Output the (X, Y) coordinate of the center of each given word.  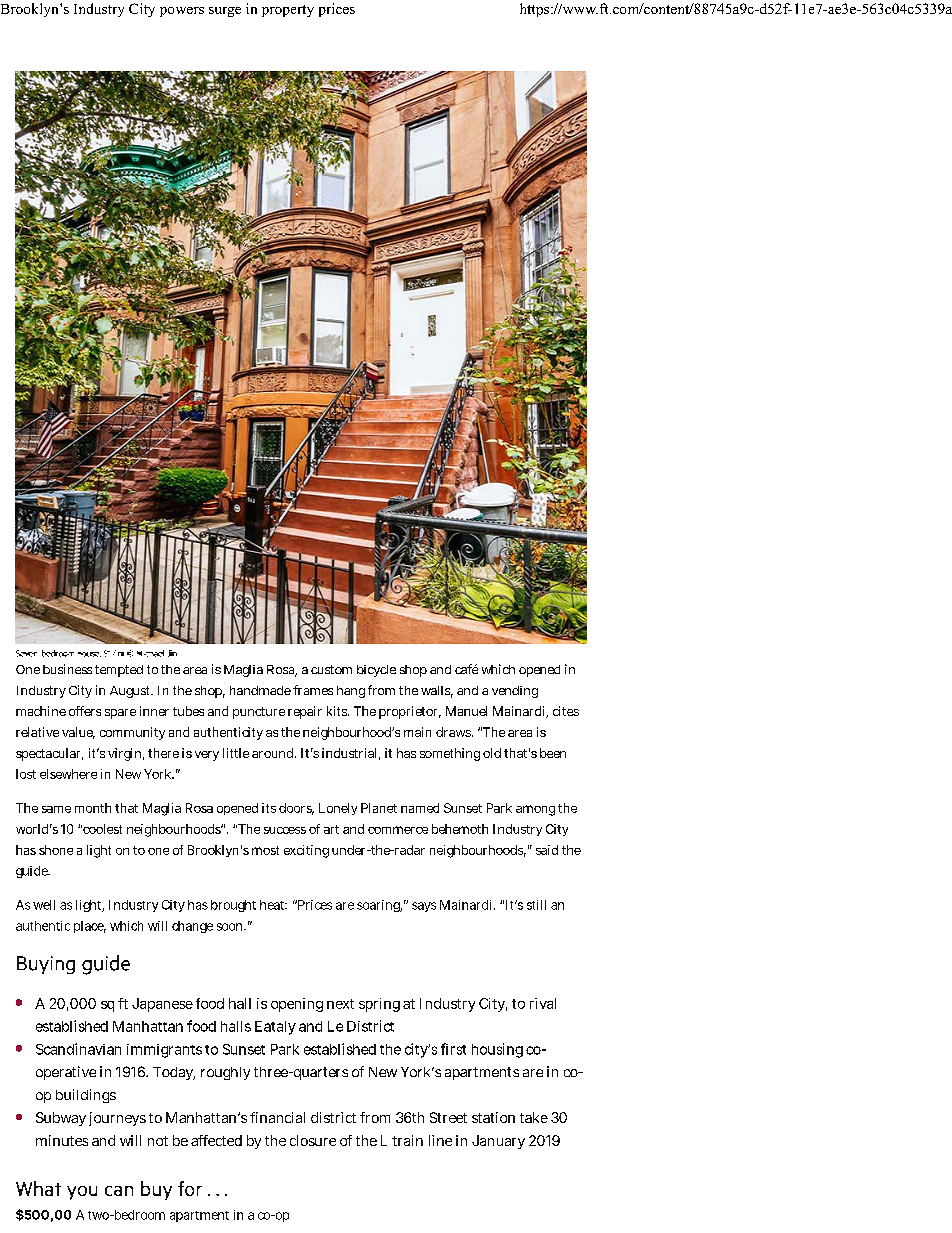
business (67, 669)
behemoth (460, 829)
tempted (119, 671)
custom (331, 669)
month (93, 808)
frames (313, 690)
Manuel (466, 711)
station (493, 1117)
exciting (306, 851)
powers (182, 12)
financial (277, 1117)
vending (515, 692)
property (288, 11)
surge (225, 12)
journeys (115, 1119)
